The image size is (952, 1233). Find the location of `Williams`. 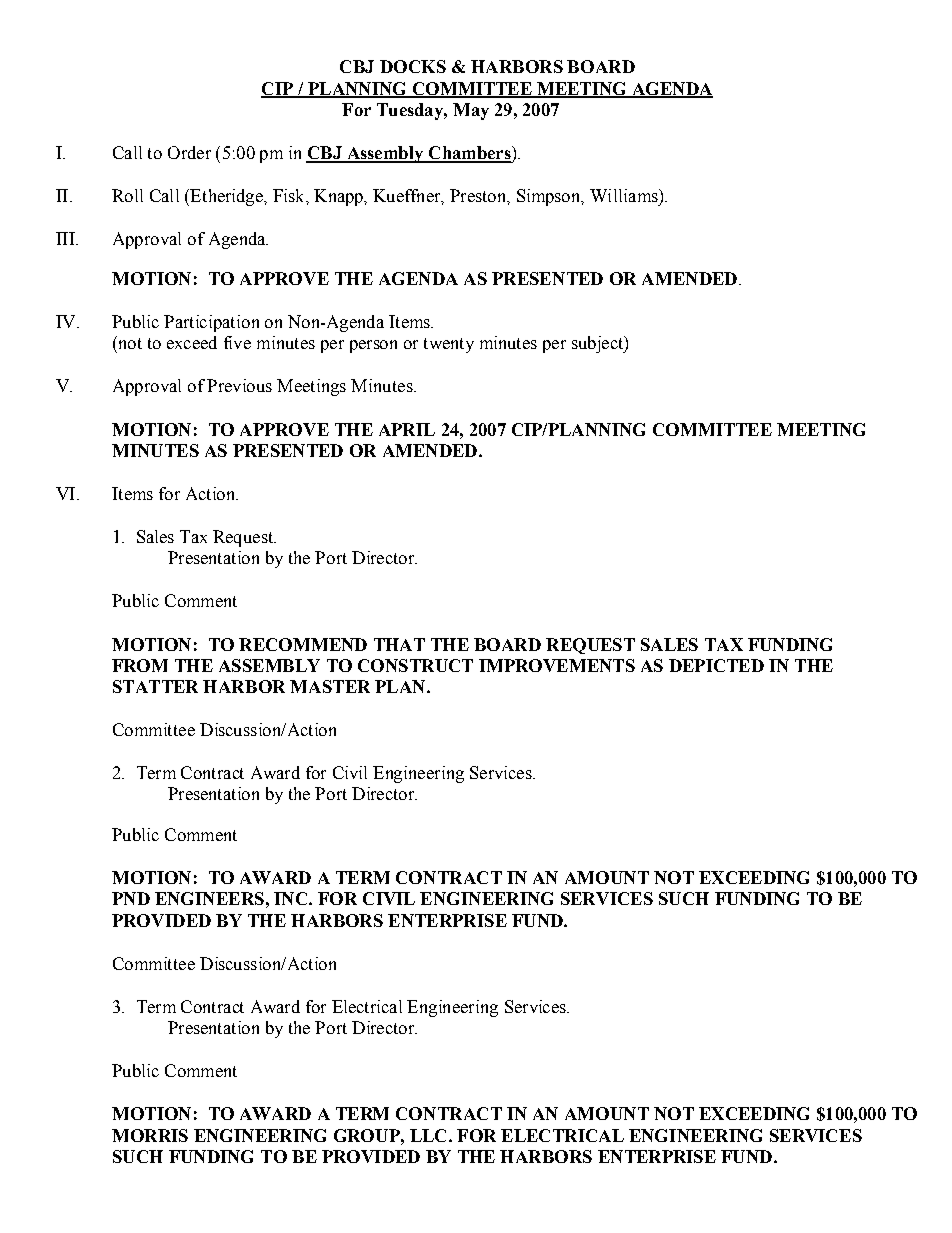

Williams is located at coordinates (625, 195).
